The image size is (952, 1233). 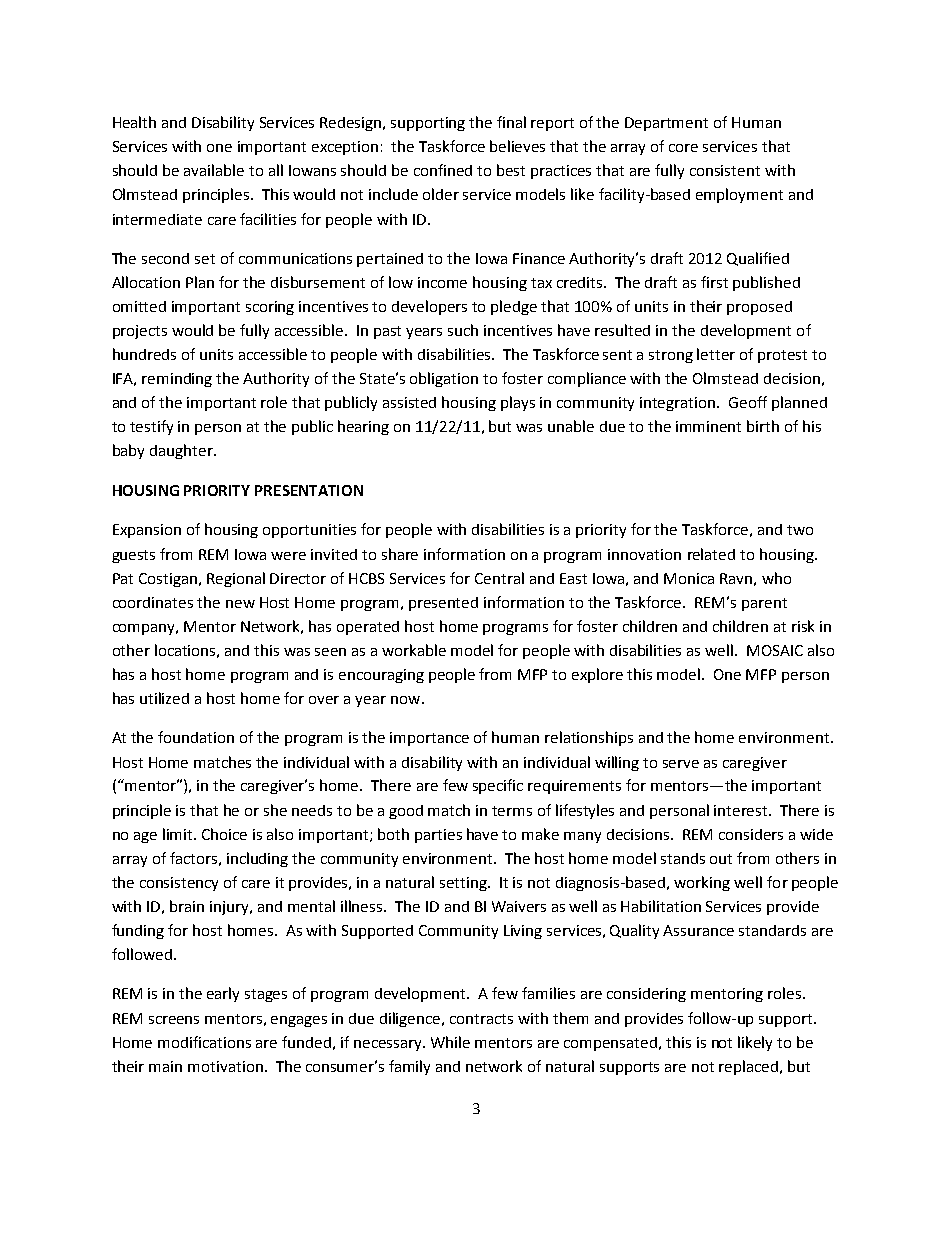 I want to click on replaced, so click(x=750, y=1067).
